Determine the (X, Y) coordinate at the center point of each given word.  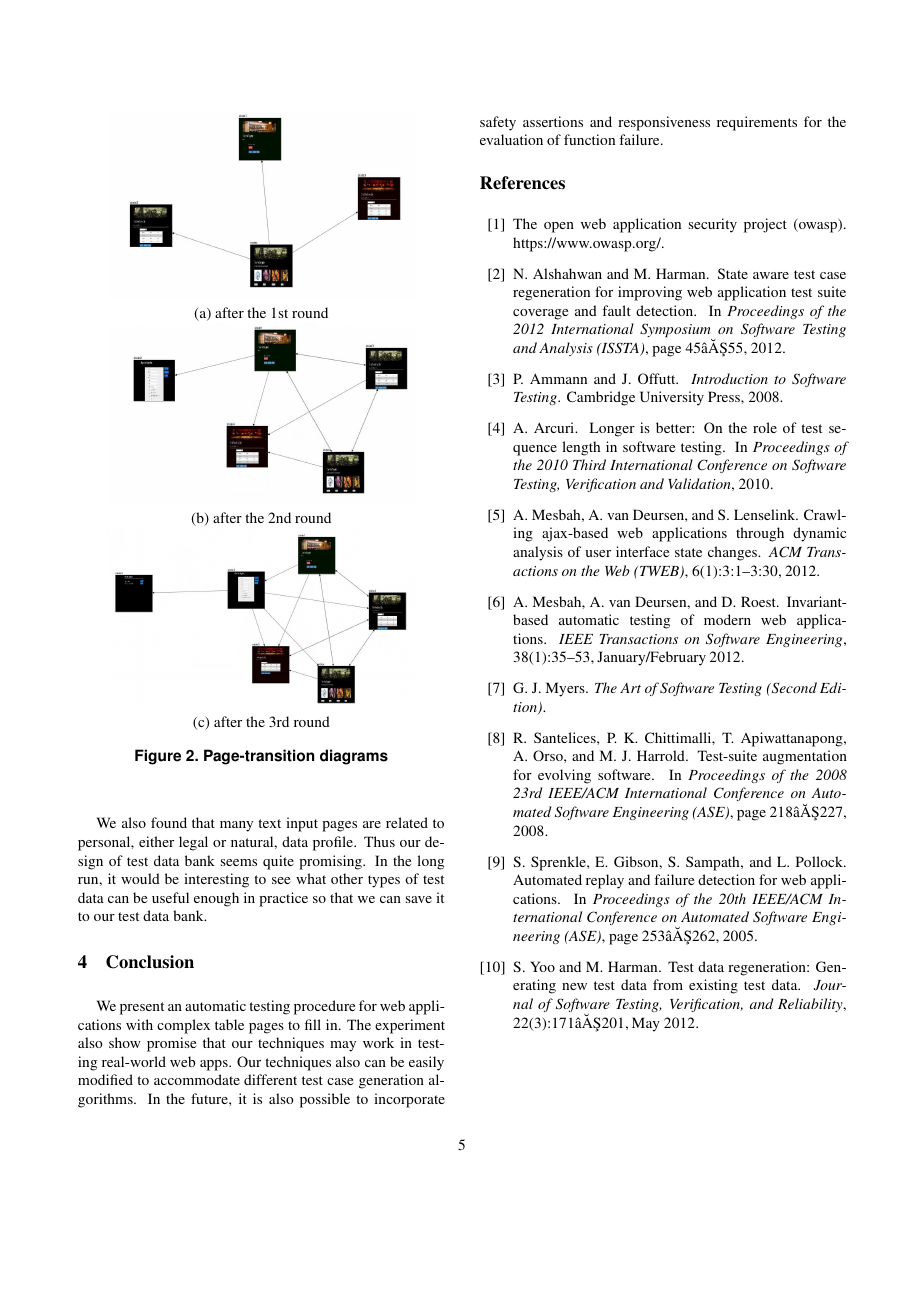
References (522, 183)
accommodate (197, 1079)
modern (727, 619)
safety (498, 123)
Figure (158, 757)
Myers (566, 689)
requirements (757, 123)
